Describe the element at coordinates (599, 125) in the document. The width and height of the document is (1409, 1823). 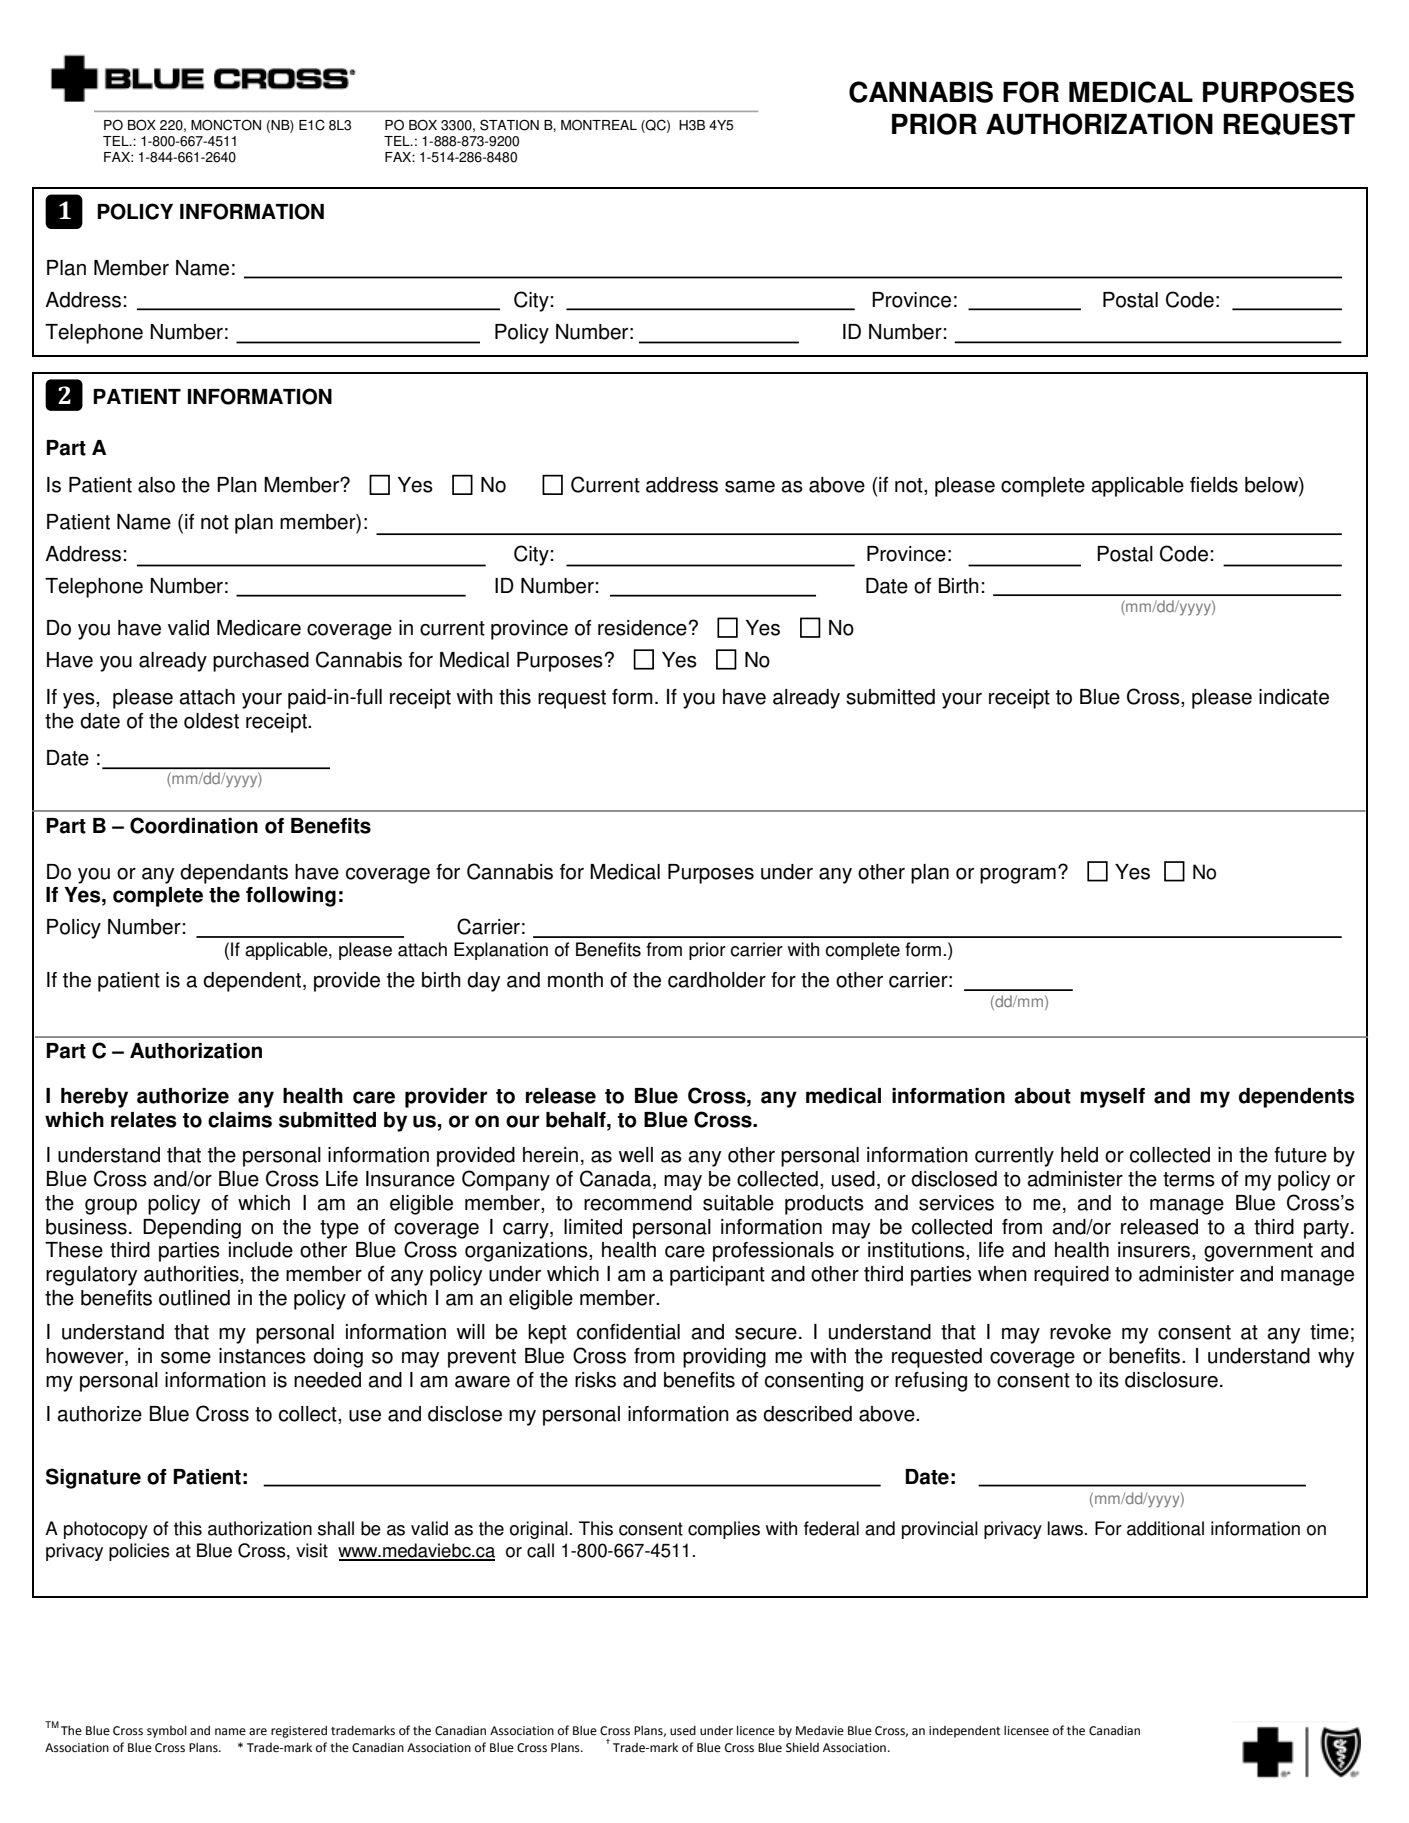
I see `MONTREAL` at that location.
